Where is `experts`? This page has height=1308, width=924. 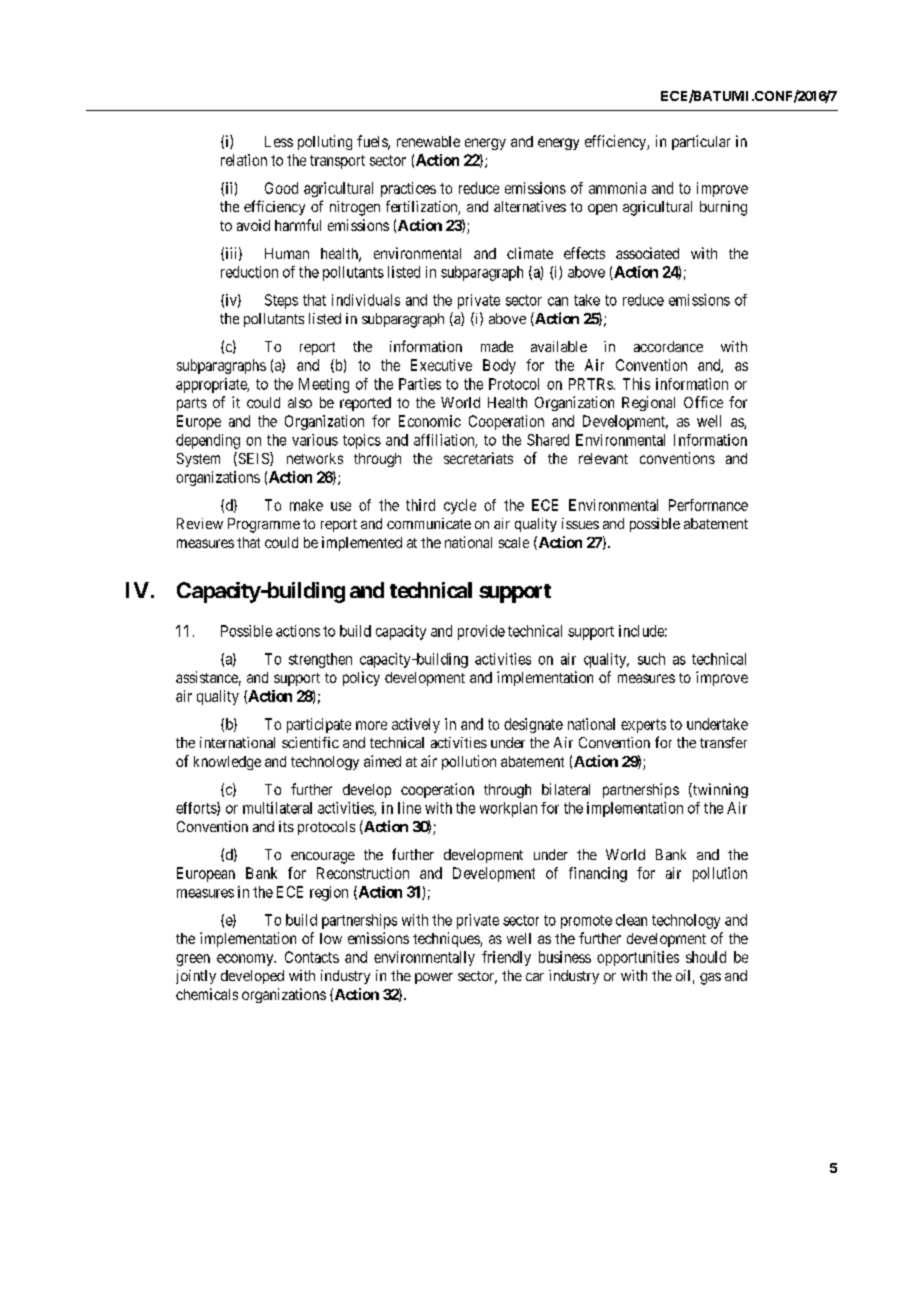
experts is located at coordinates (643, 726).
